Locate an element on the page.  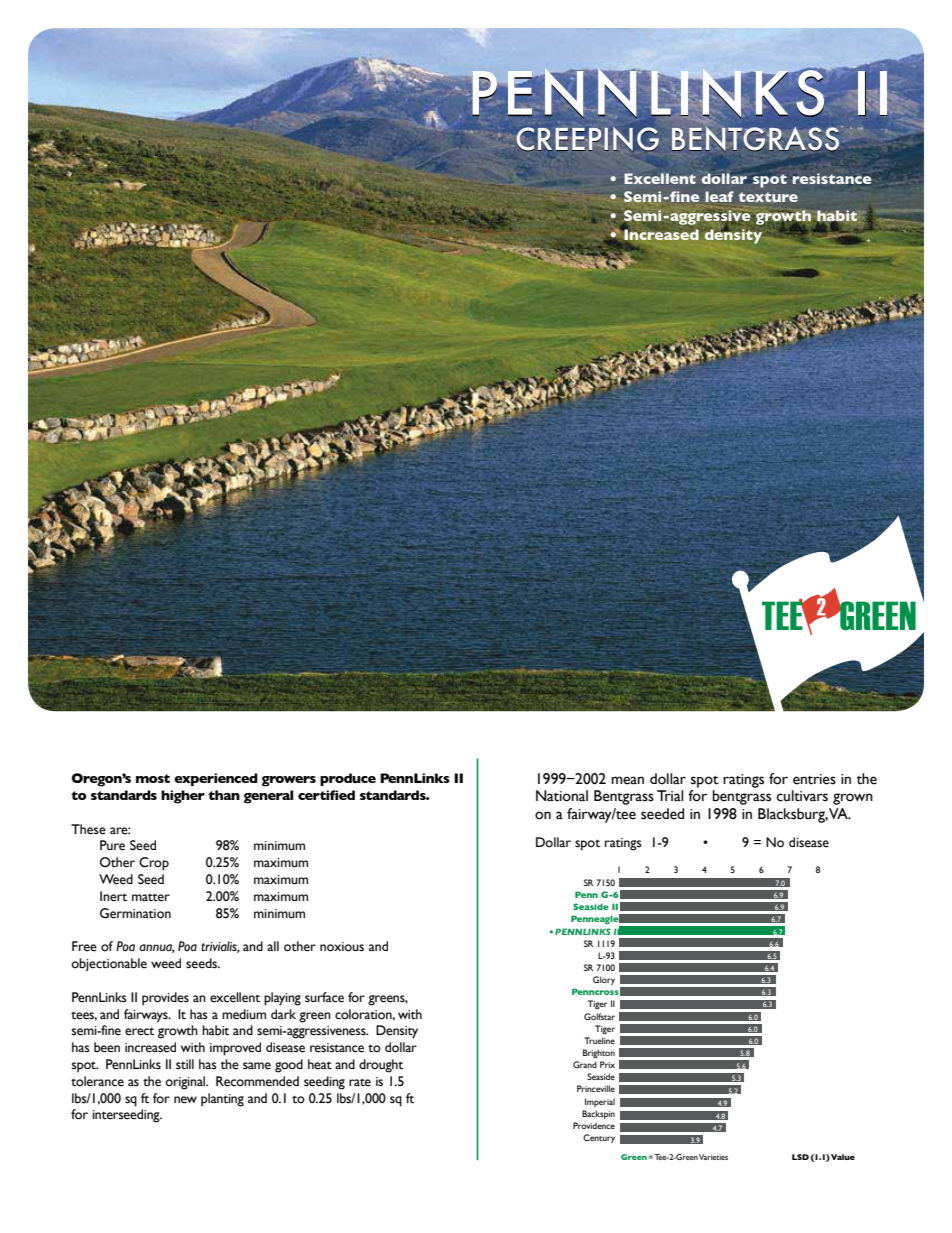
Trial is located at coordinates (670, 795).
